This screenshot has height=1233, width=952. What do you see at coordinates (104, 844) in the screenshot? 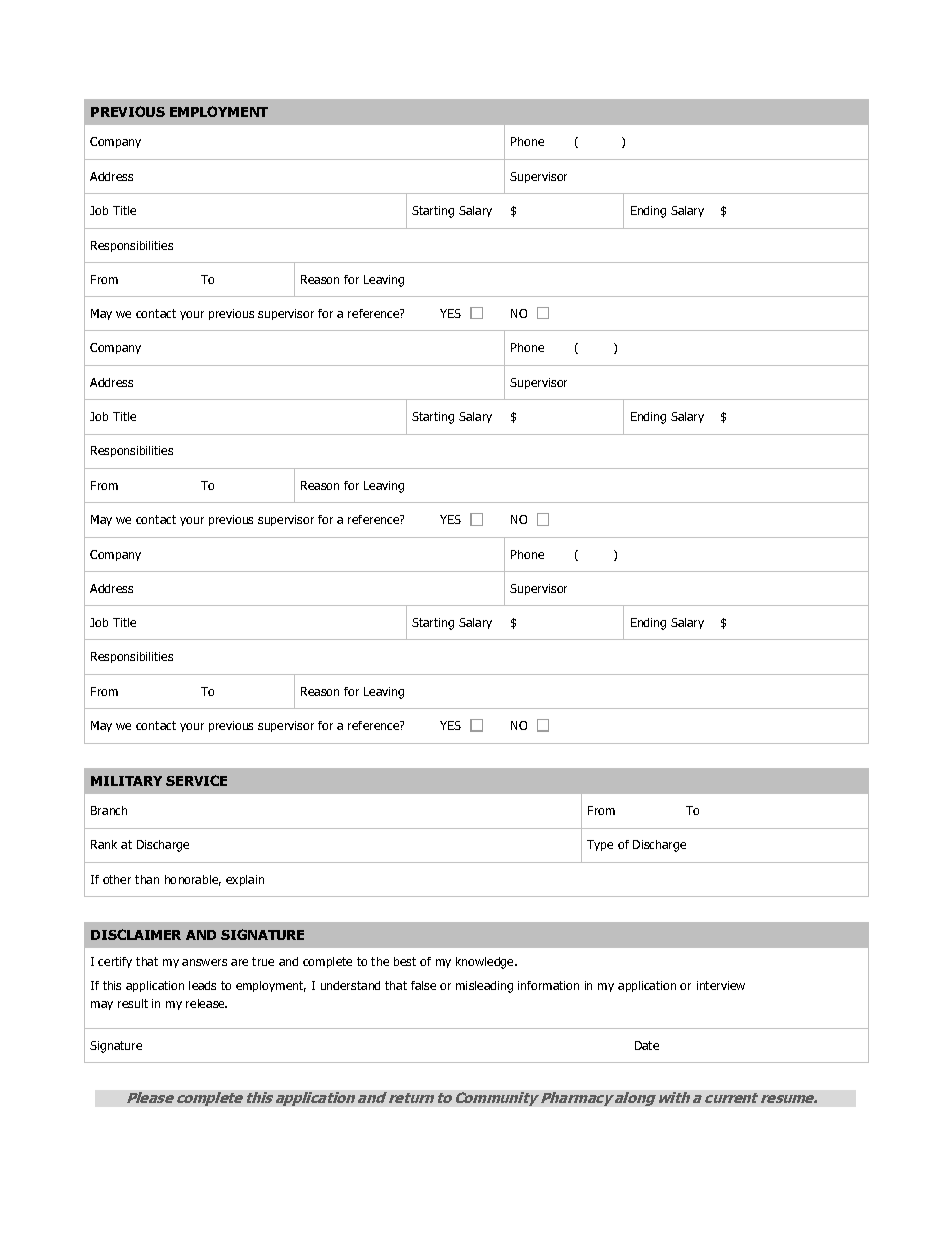
I see `Rank` at bounding box center [104, 844].
